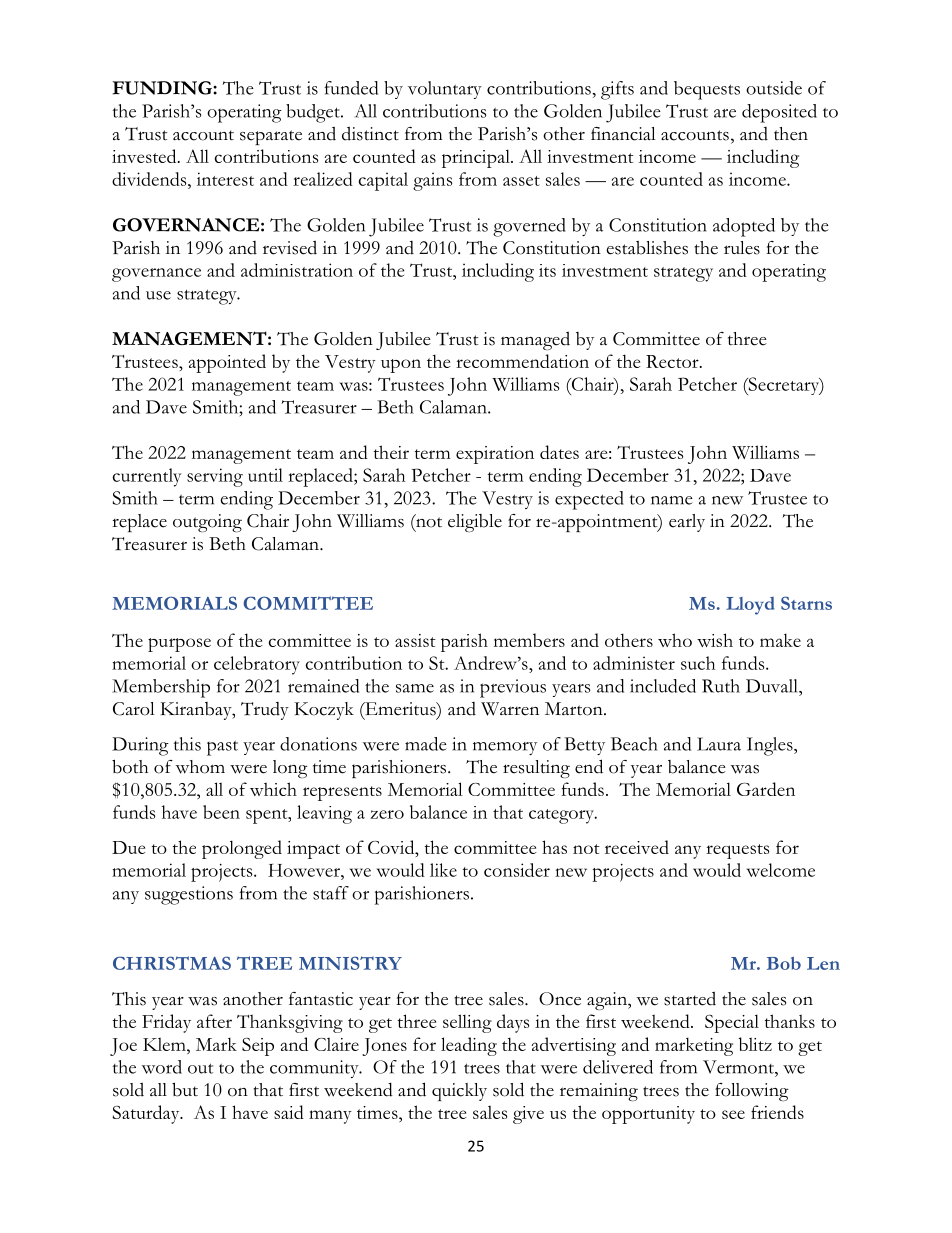 This document has height=1233, width=952. Describe the element at coordinates (459, 1092) in the document. I see `quickly` at that location.
